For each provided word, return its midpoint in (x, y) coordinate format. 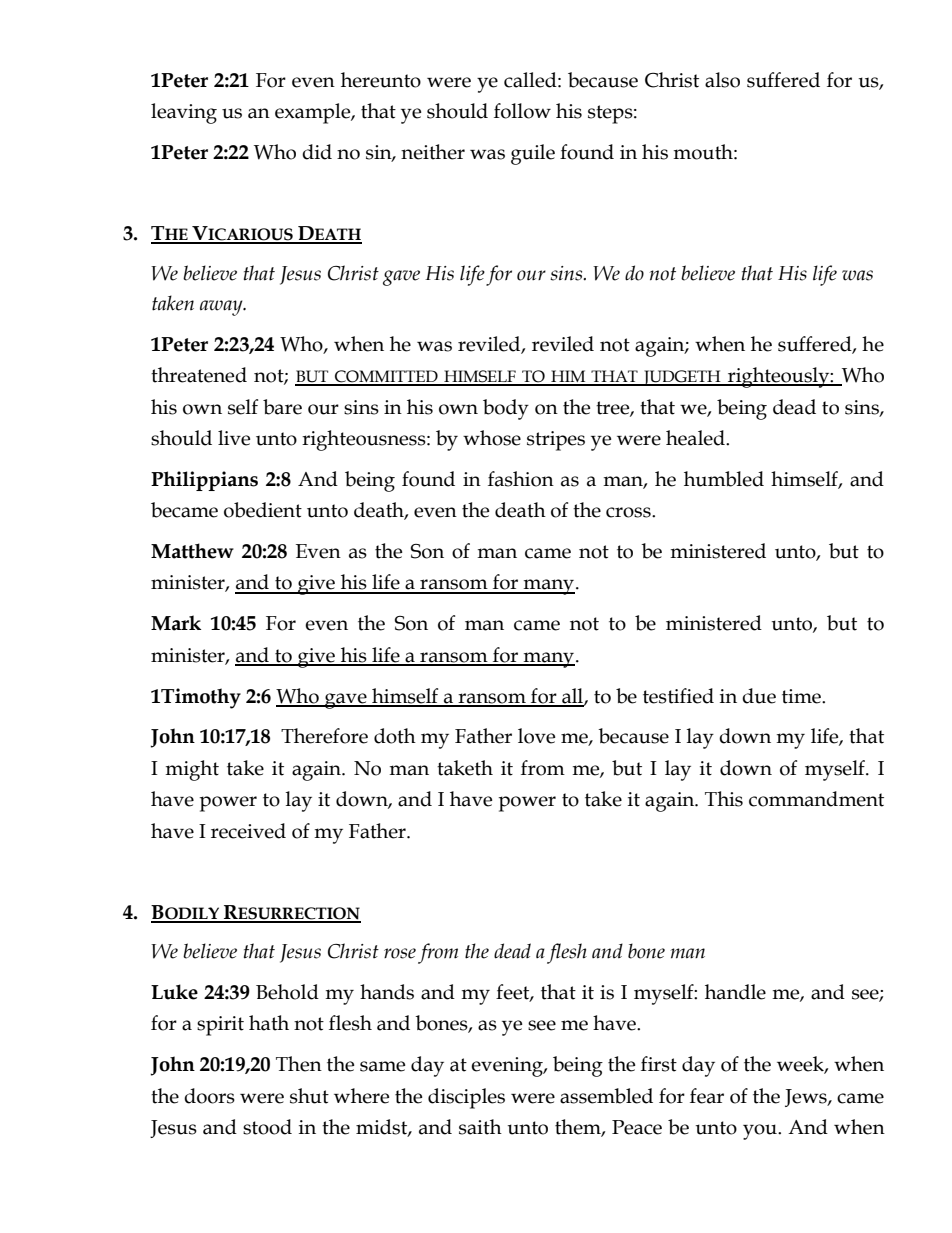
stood (267, 1127)
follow (522, 111)
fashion (521, 479)
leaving (184, 113)
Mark (176, 623)
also (722, 80)
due (759, 696)
